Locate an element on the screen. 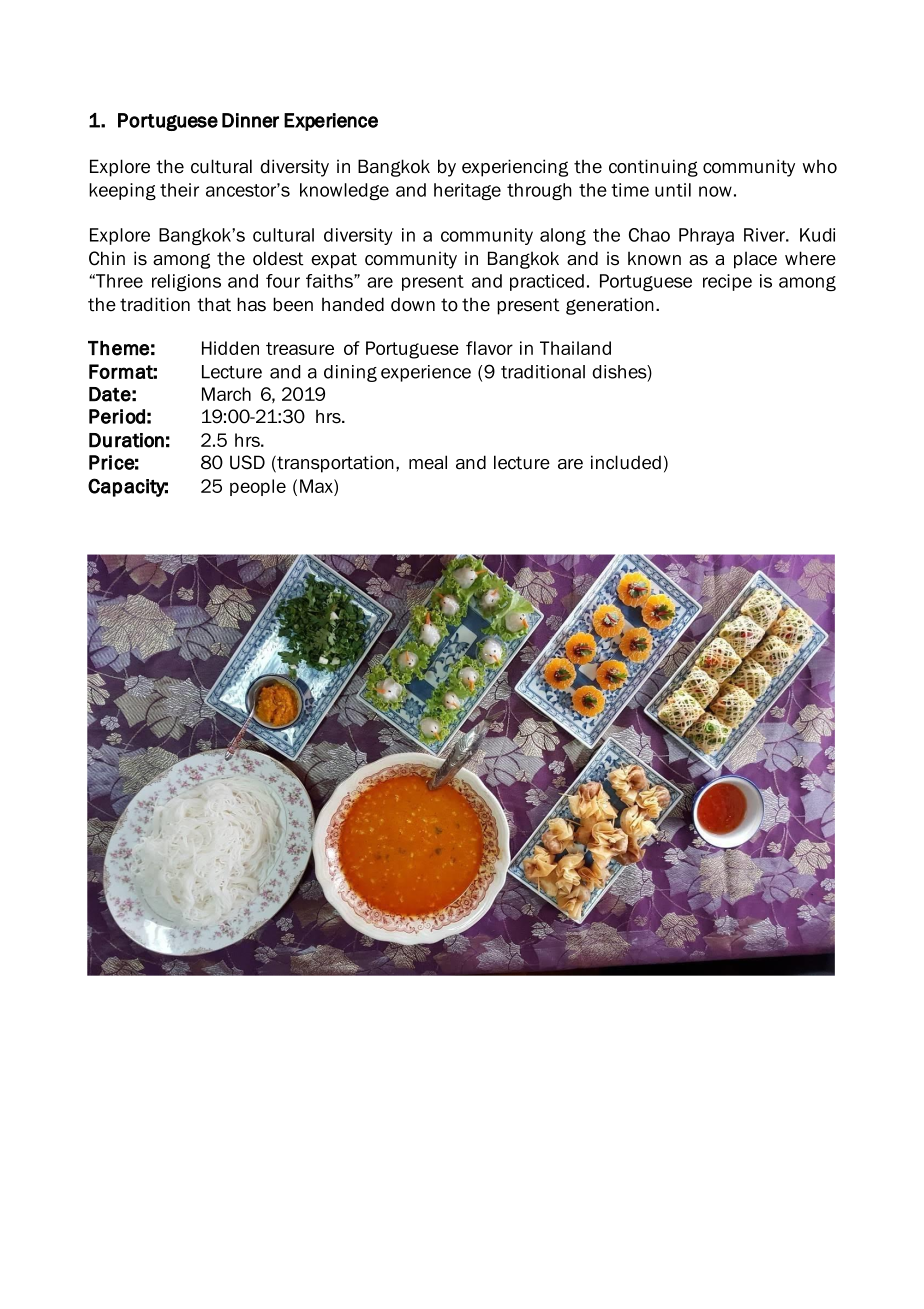  heritage is located at coordinates (467, 192).
